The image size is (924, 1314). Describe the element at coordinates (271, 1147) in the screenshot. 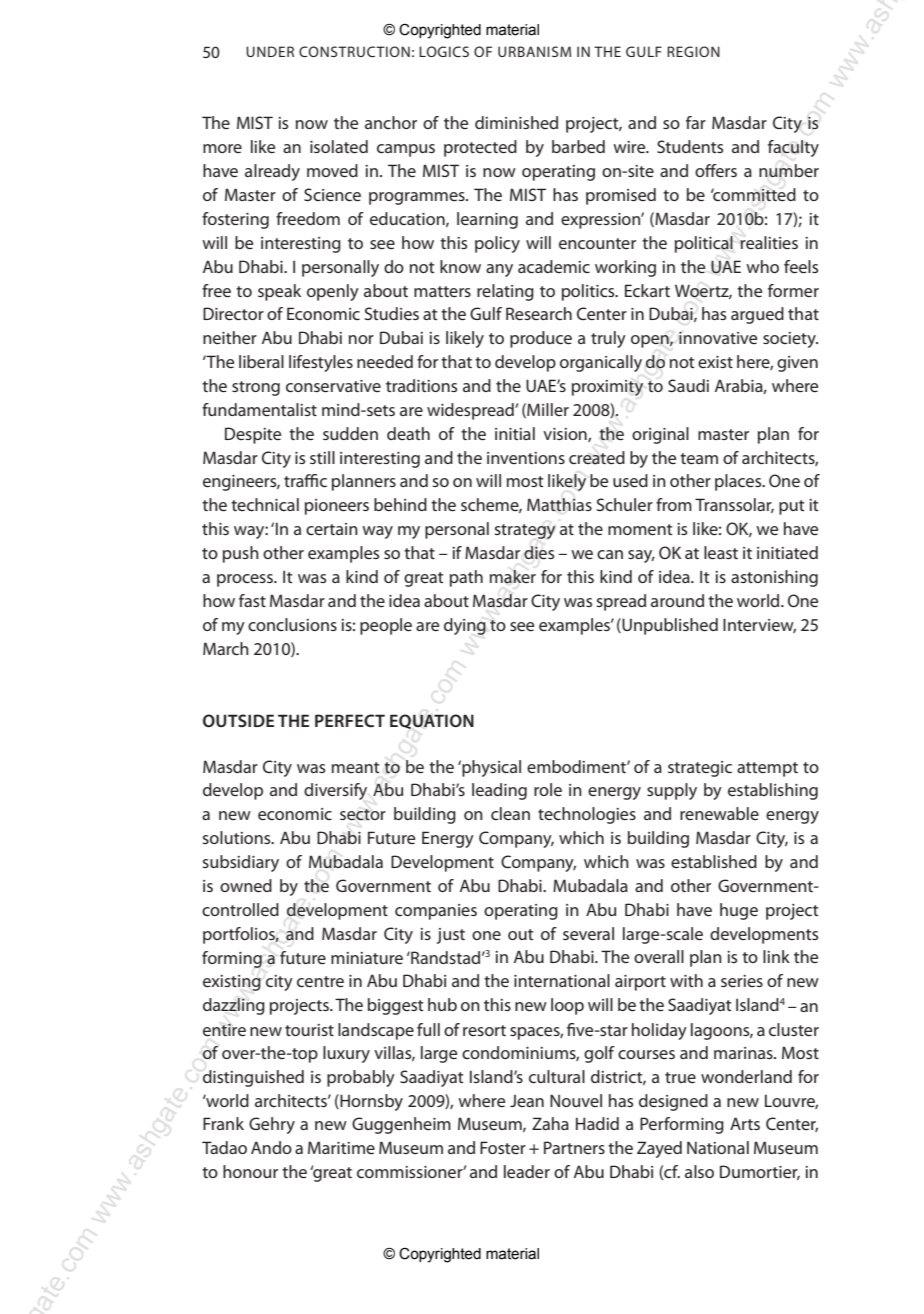

I see `Ando` at that location.
